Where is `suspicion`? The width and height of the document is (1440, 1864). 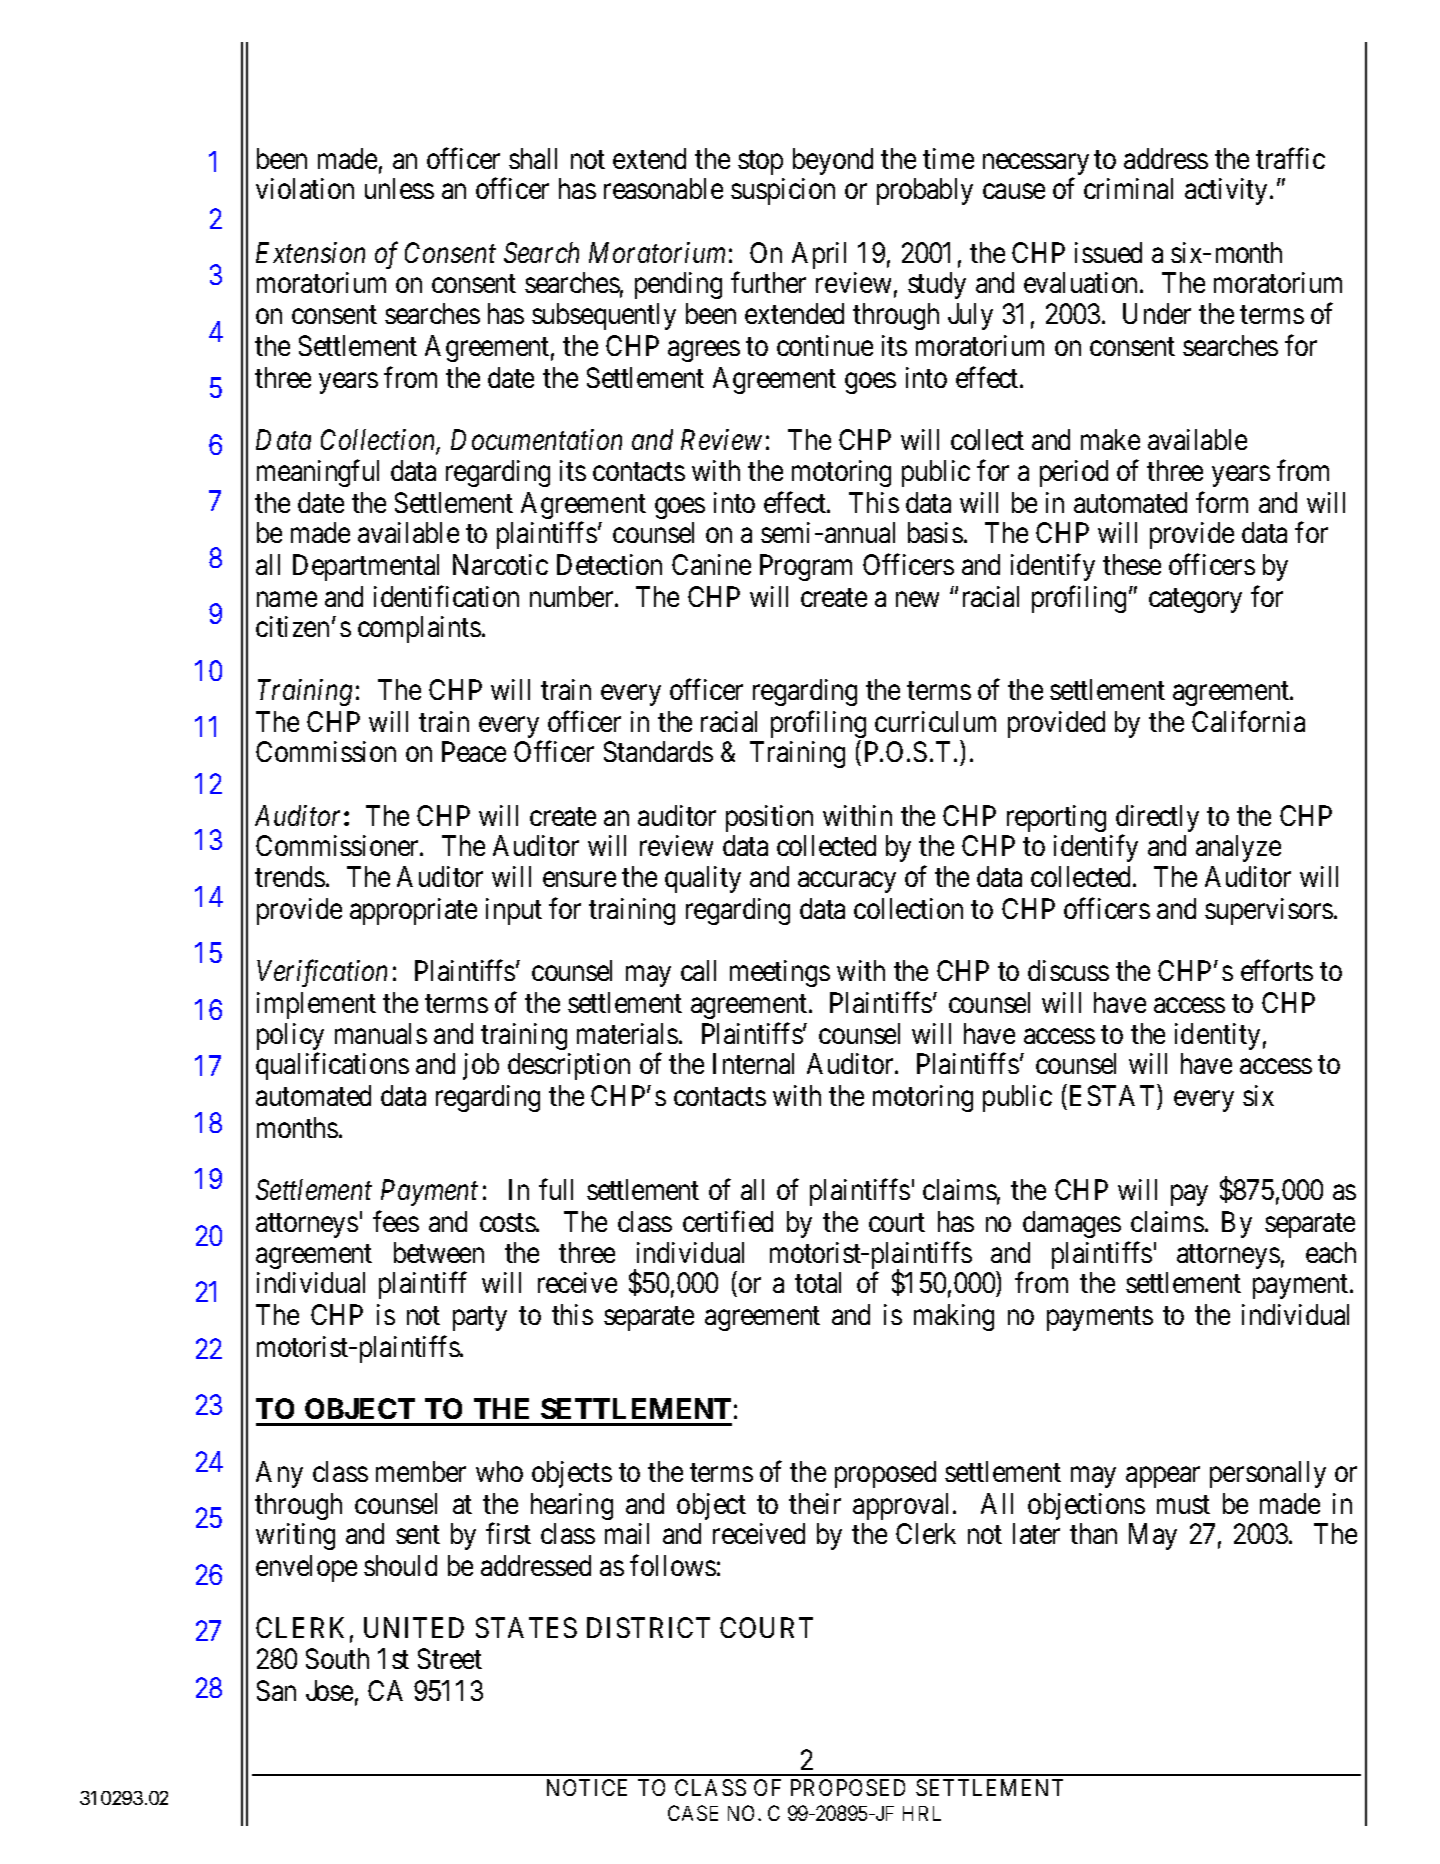
suspicion is located at coordinates (783, 191).
